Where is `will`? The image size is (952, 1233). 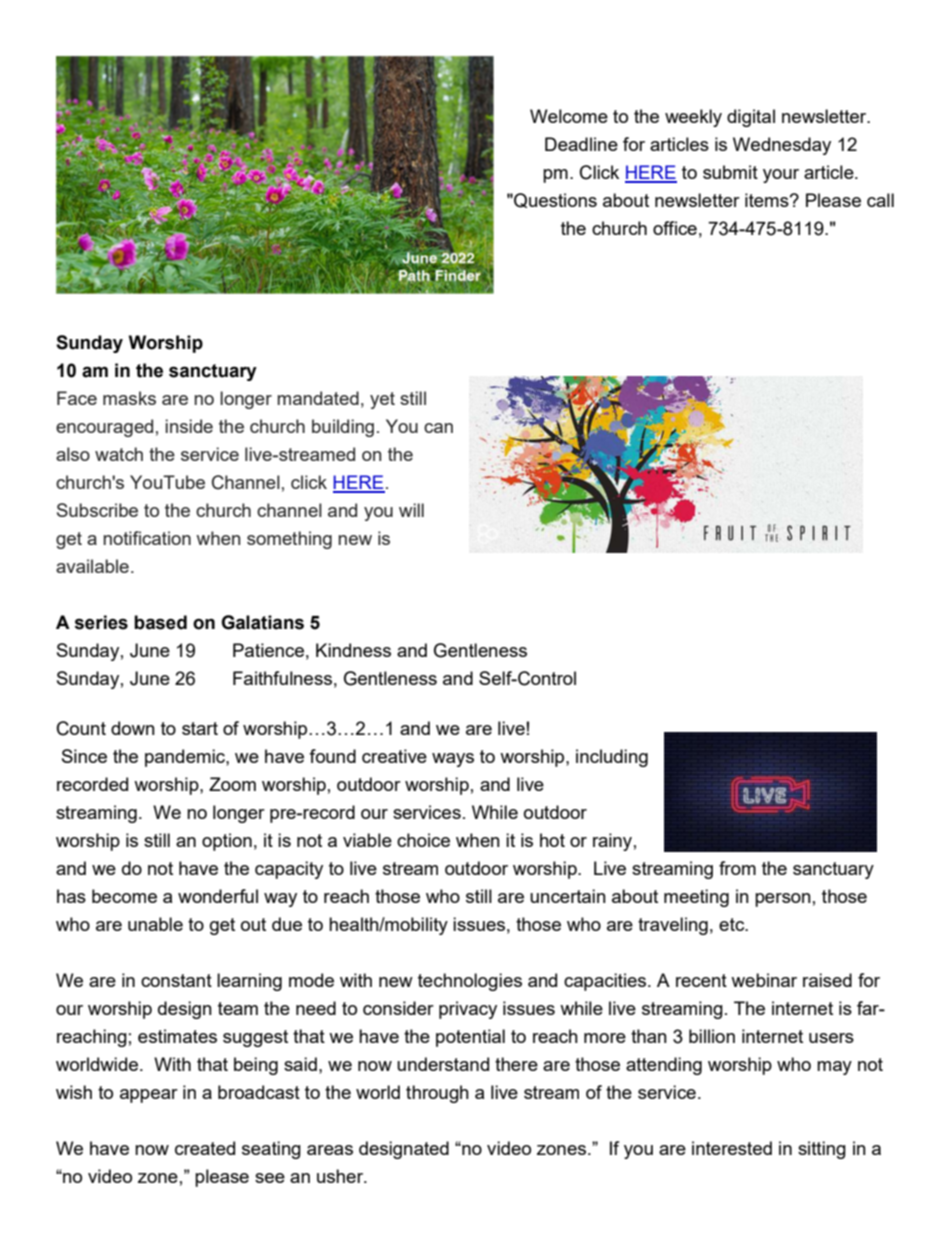 will is located at coordinates (411, 510).
